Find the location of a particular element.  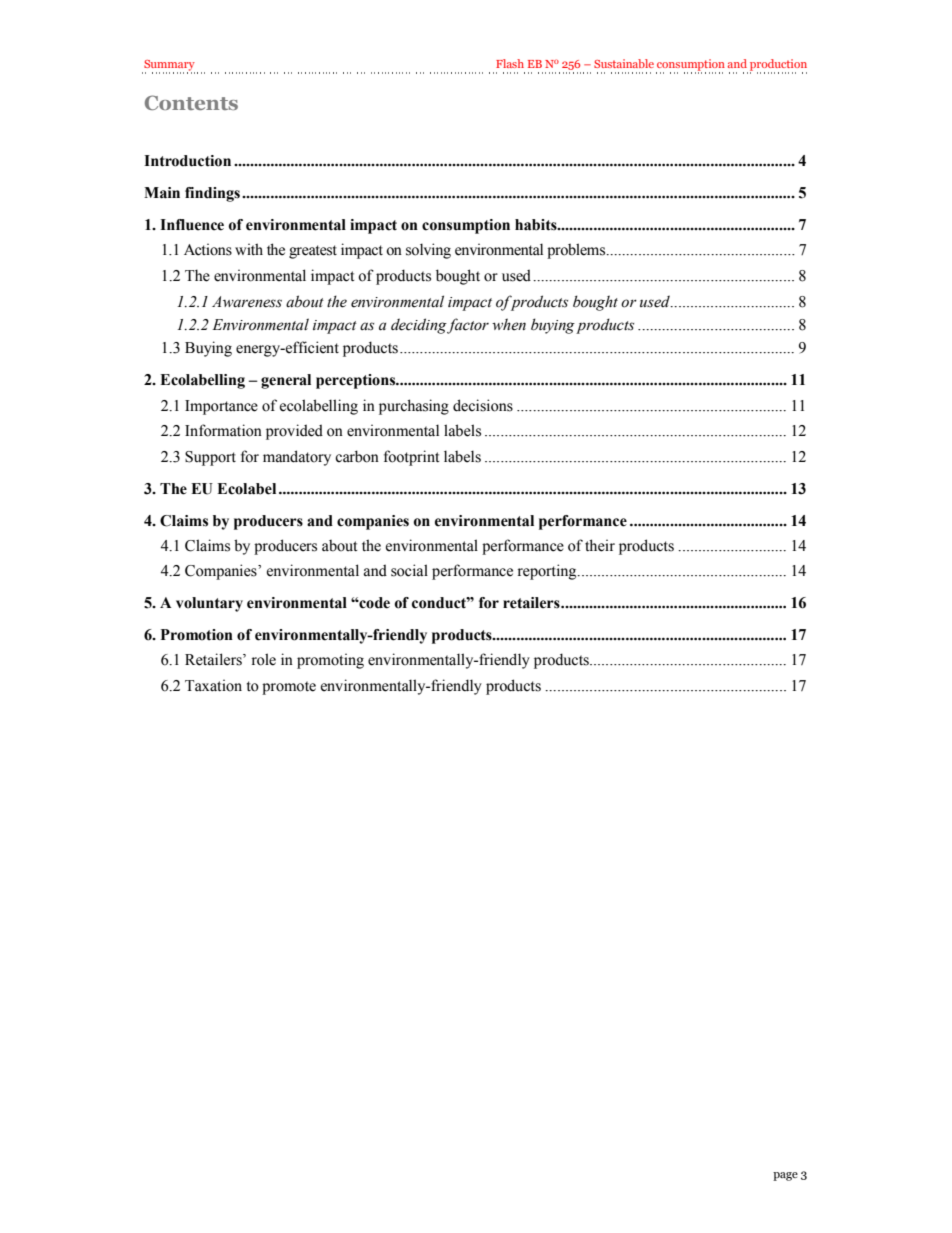

Flash is located at coordinates (510, 63).
